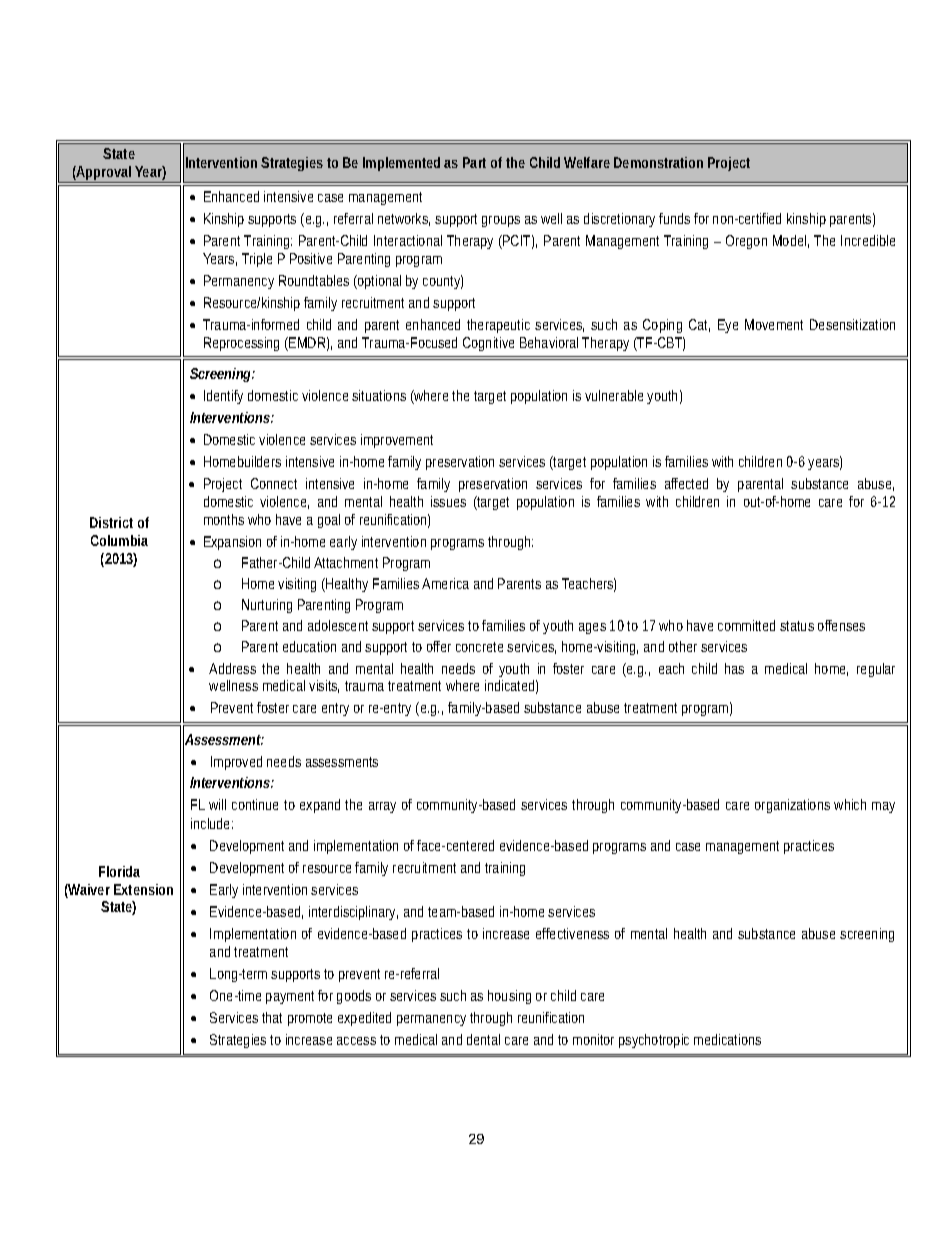 The image size is (952, 1233). I want to click on medications, so click(727, 1039).
